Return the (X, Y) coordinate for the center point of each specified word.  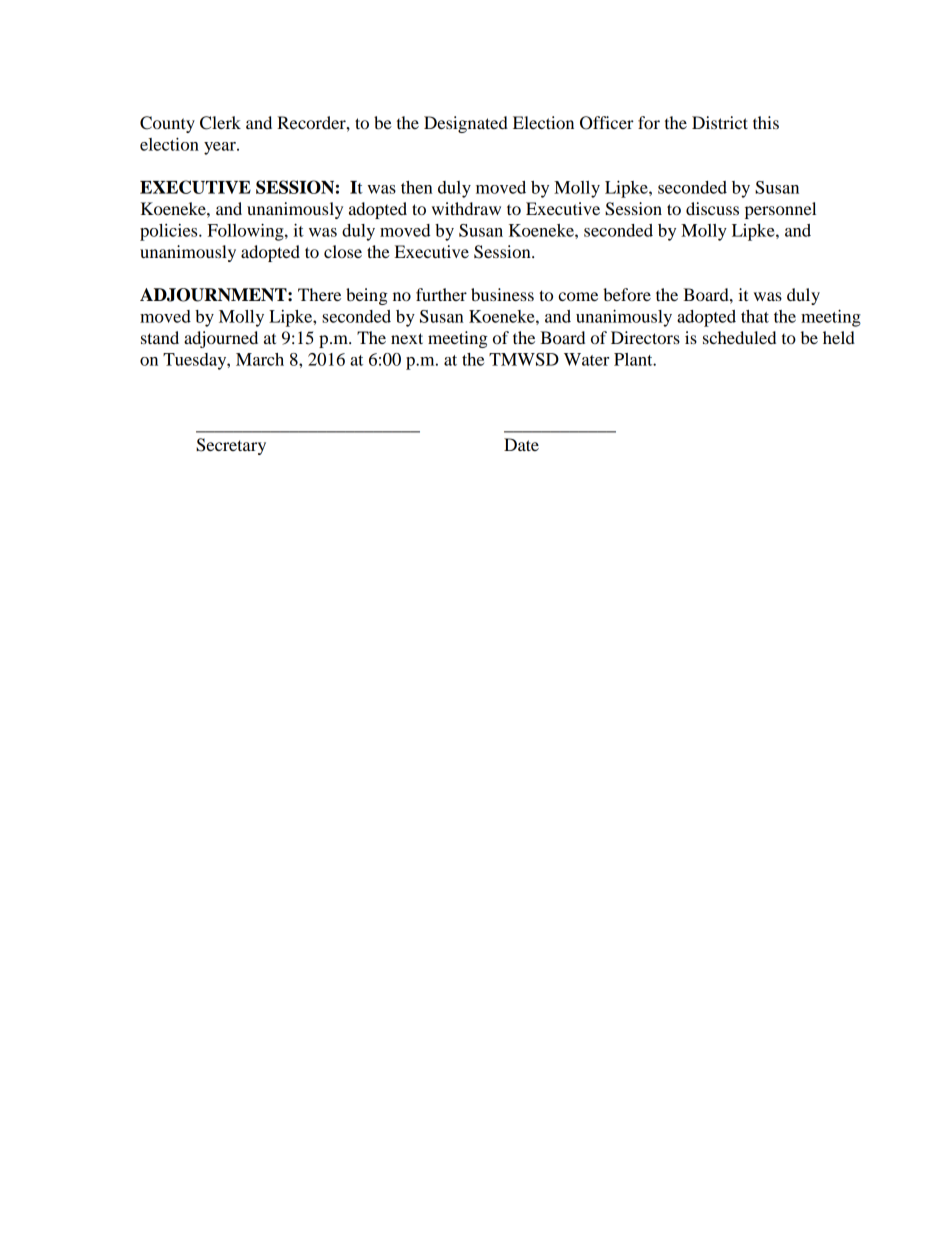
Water (586, 359)
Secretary (231, 446)
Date (521, 444)
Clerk (220, 123)
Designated (466, 124)
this (766, 122)
